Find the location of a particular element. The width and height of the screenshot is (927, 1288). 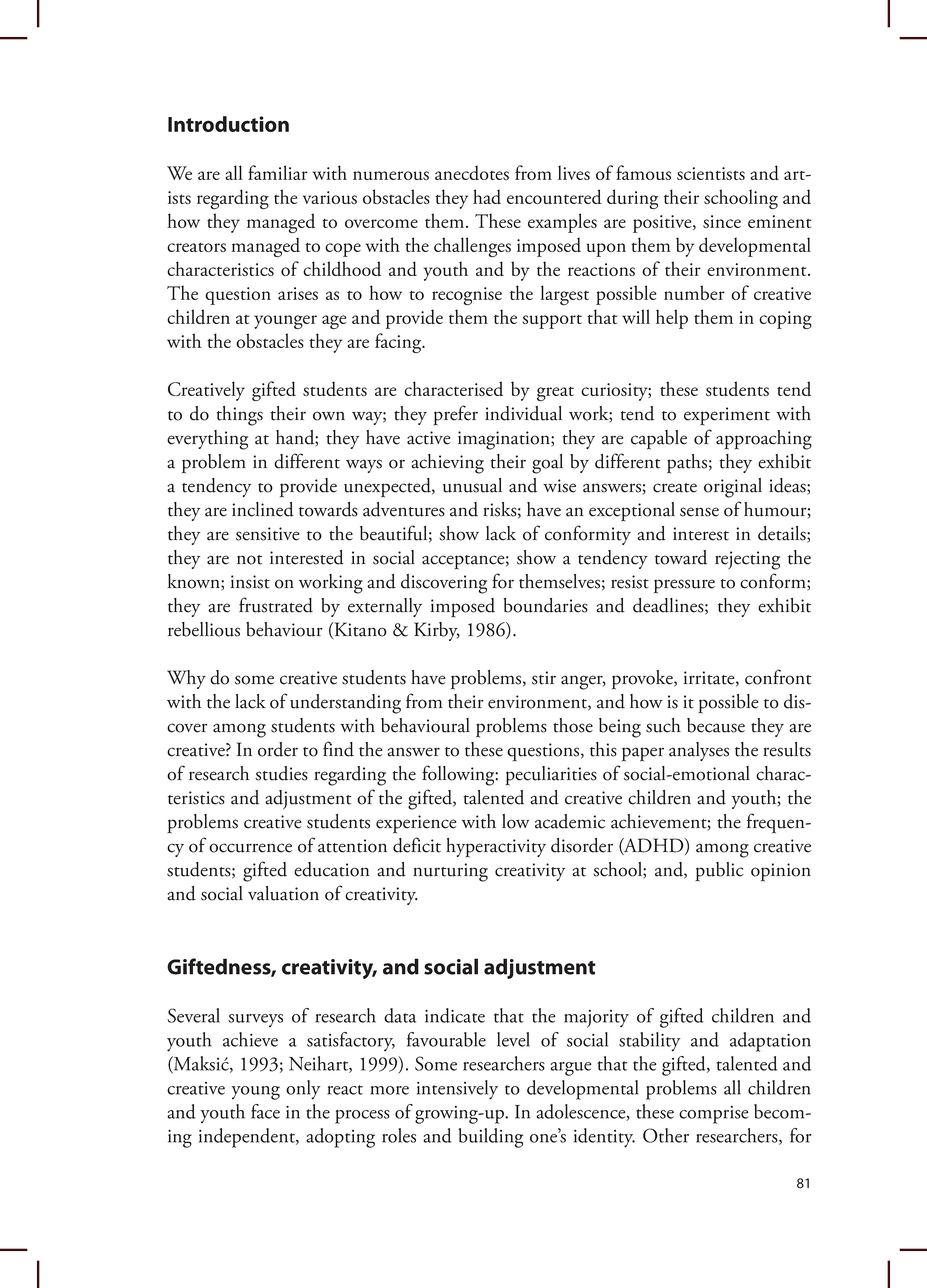

familiar is located at coordinates (278, 172).
